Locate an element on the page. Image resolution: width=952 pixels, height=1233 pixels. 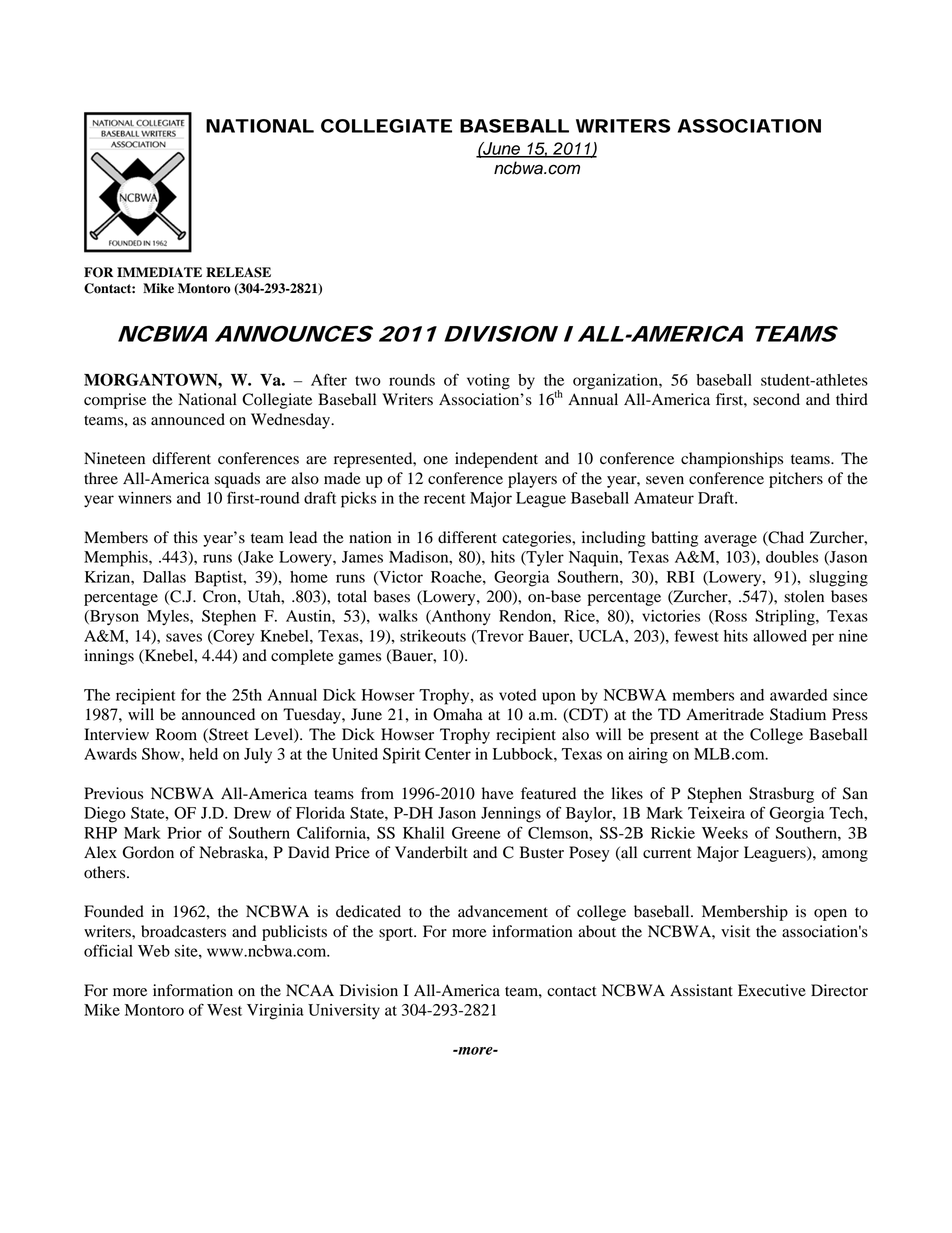
allowed is located at coordinates (780, 636).
